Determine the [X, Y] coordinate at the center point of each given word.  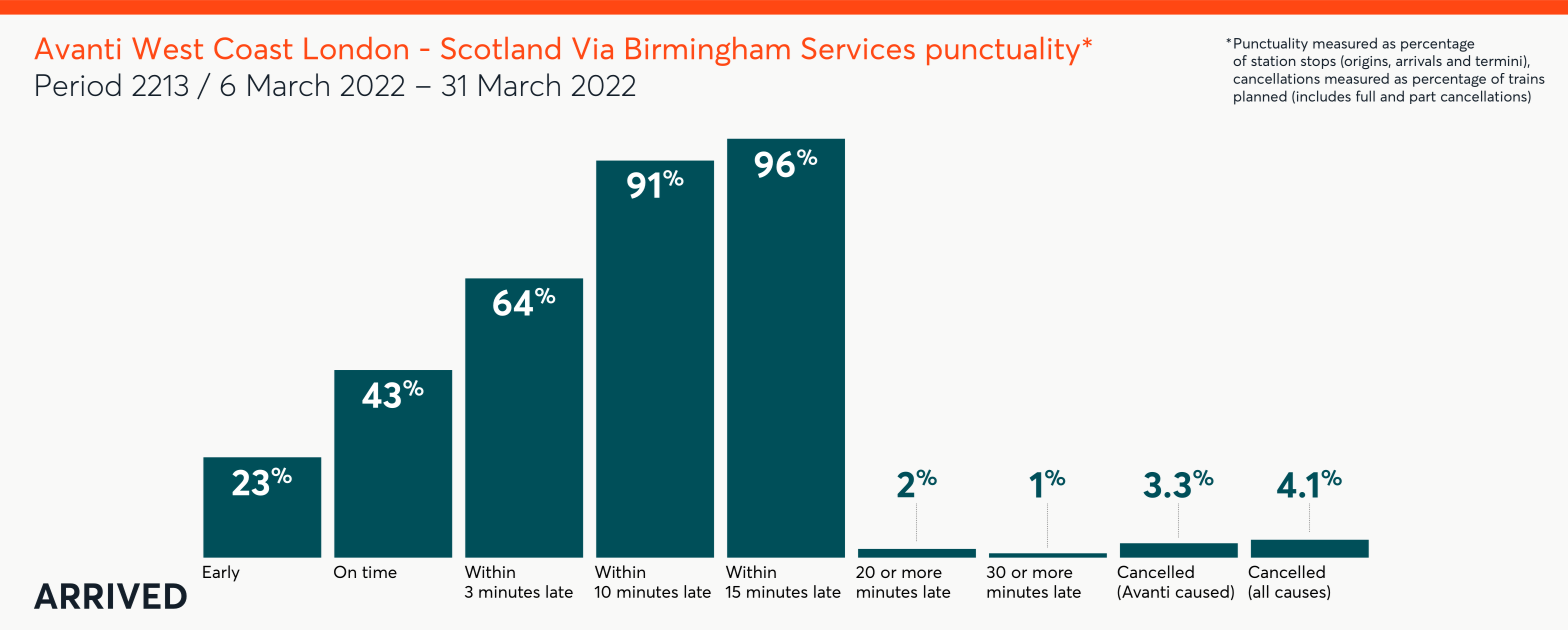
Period [78, 84]
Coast [253, 48]
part [1423, 98]
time [379, 572]
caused [1202, 591]
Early [221, 573]
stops [1318, 62]
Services [858, 48]
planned [1260, 97]
